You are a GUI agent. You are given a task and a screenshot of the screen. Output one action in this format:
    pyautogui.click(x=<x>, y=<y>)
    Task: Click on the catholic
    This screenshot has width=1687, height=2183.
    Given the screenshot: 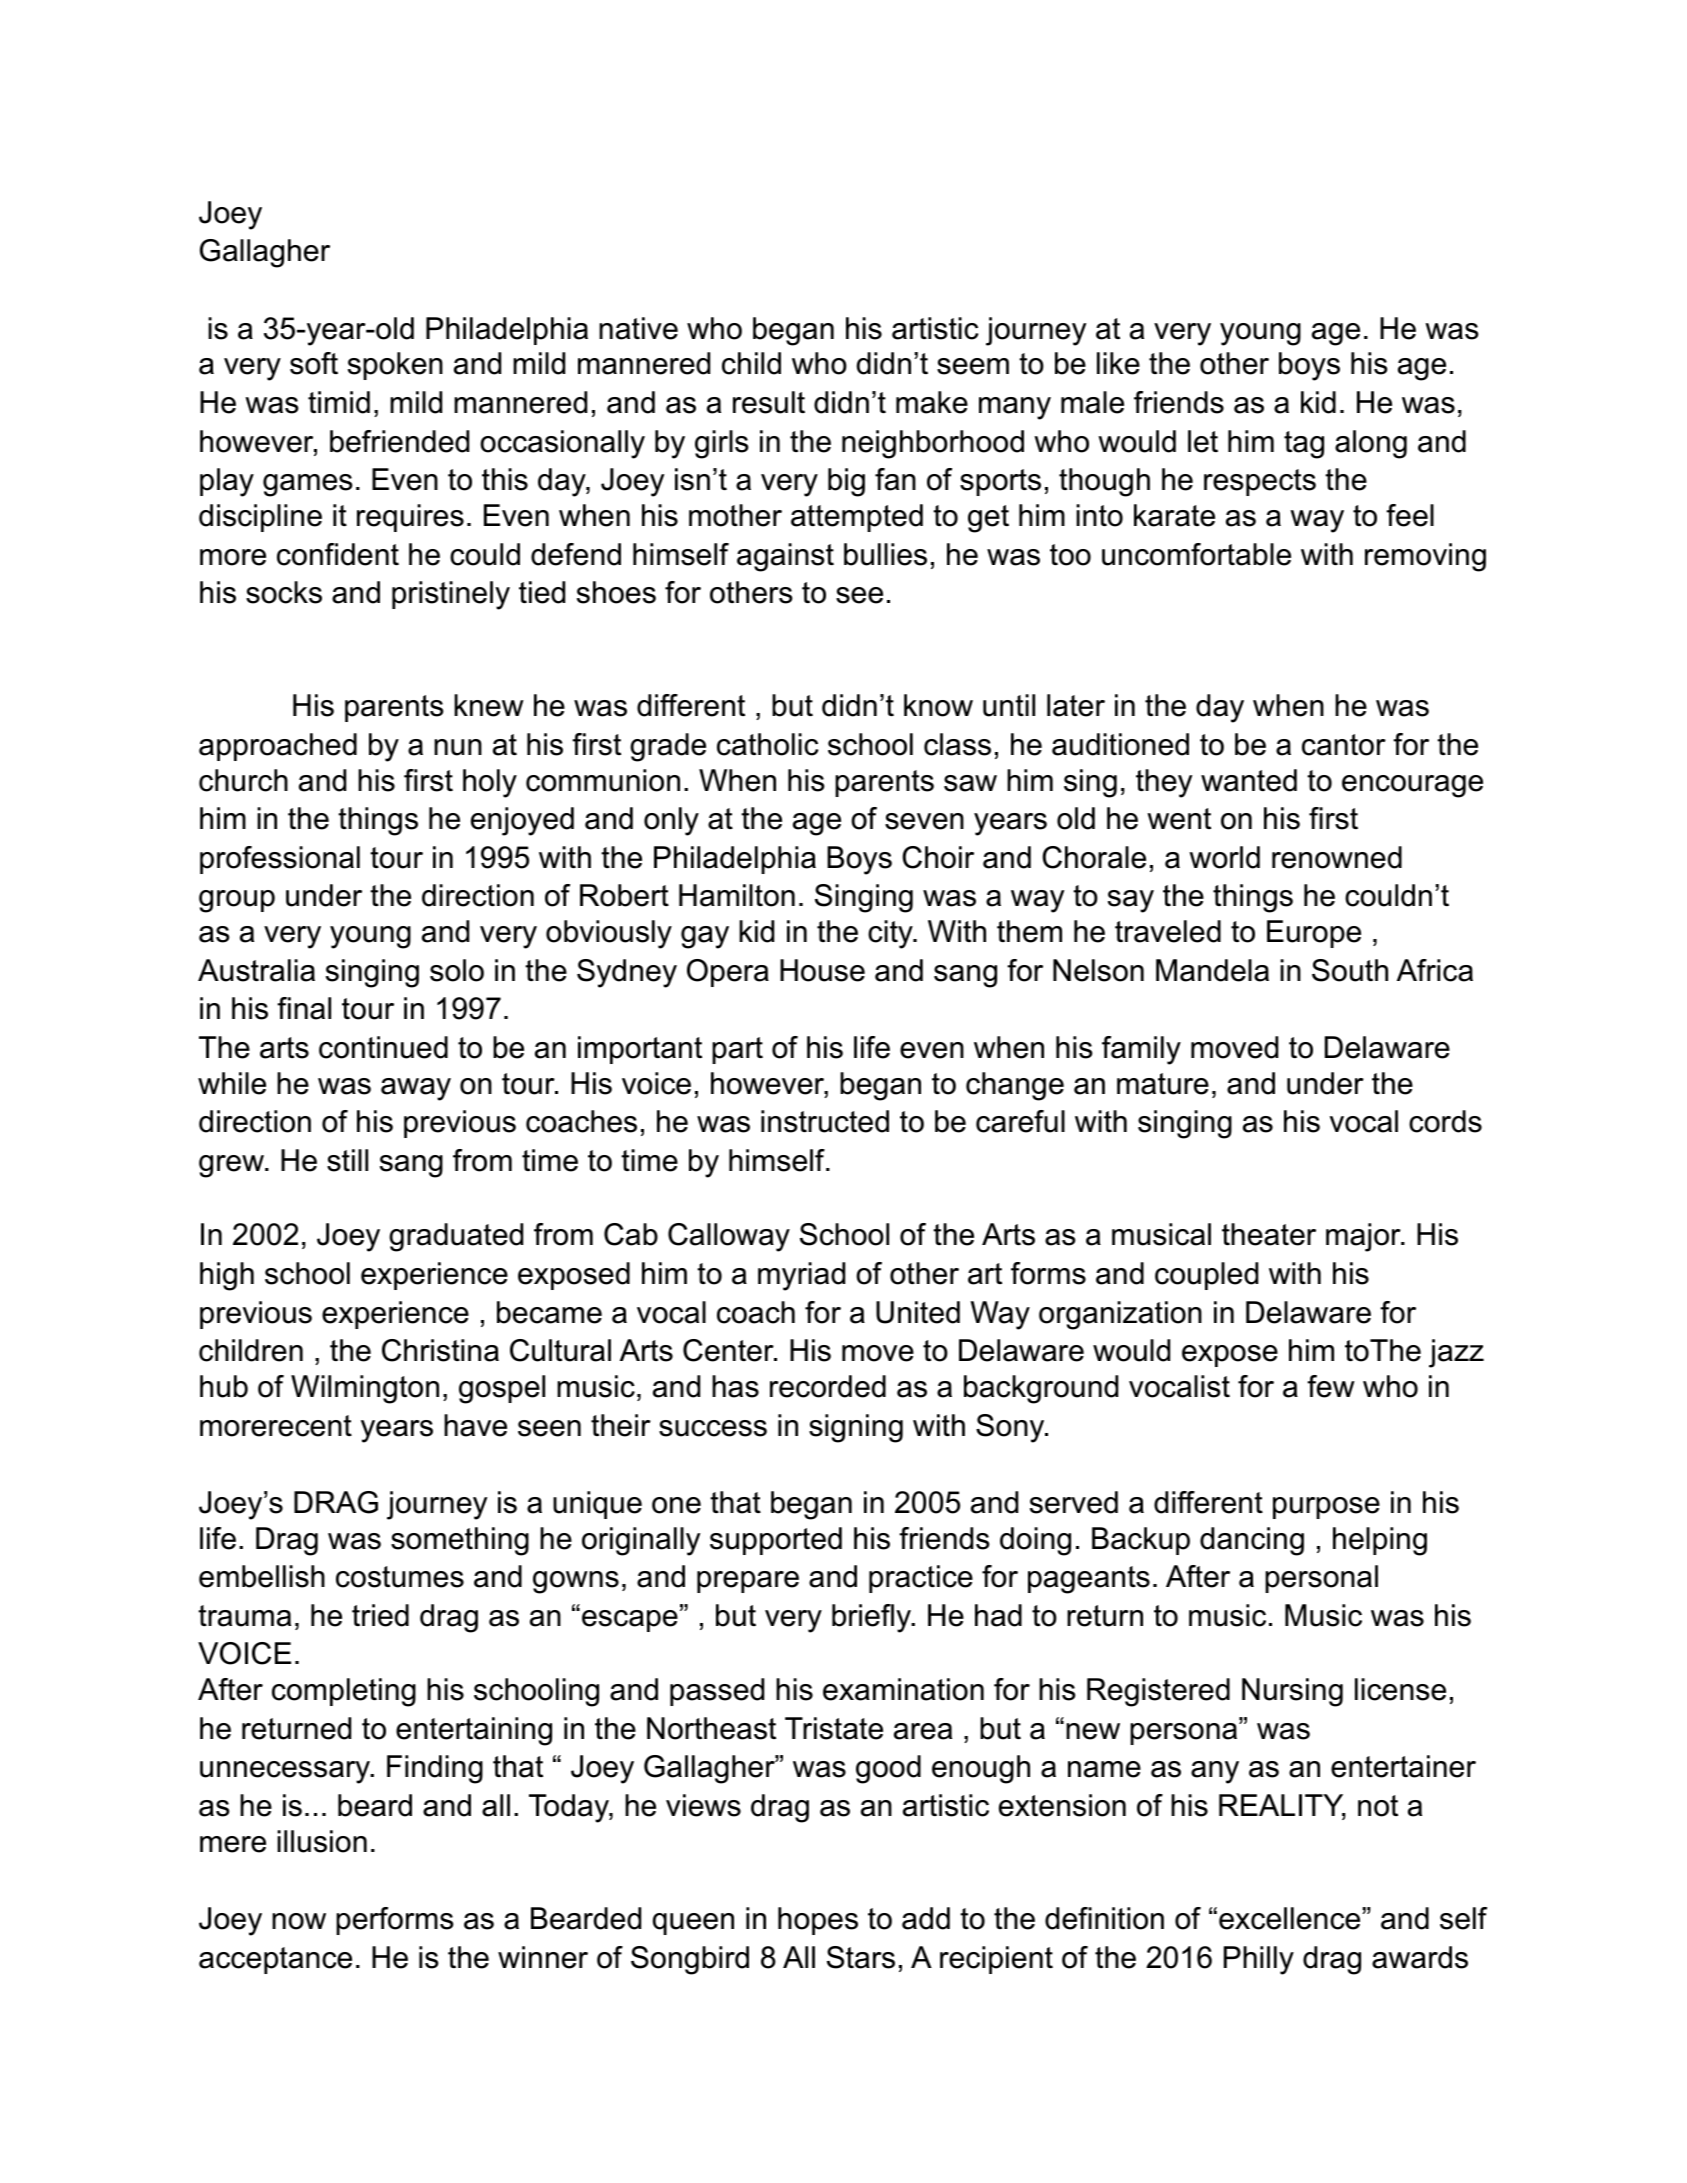 What is the action you would take?
    pyautogui.click(x=767, y=744)
